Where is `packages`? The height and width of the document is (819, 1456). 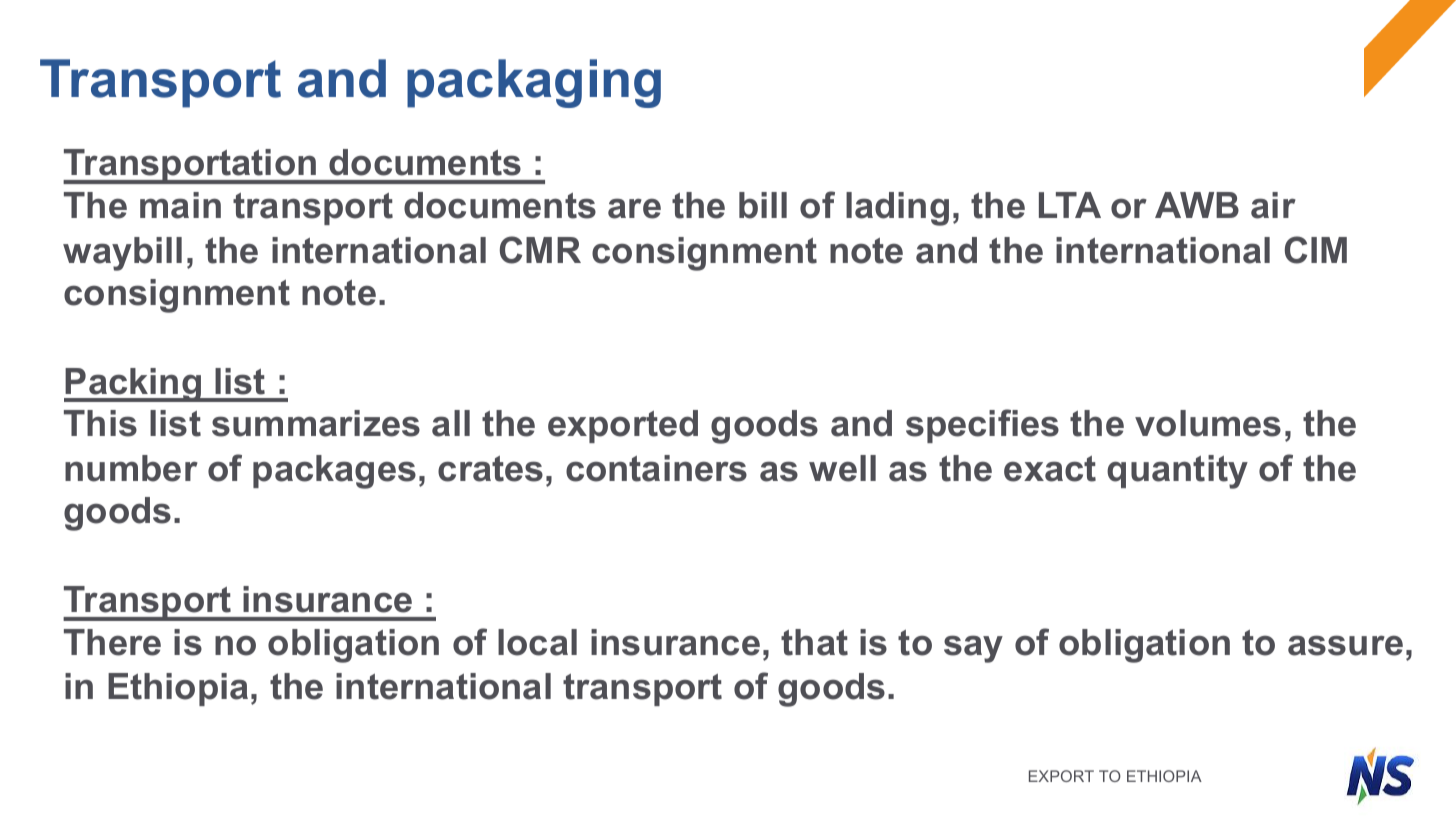 packages is located at coordinates (334, 472).
